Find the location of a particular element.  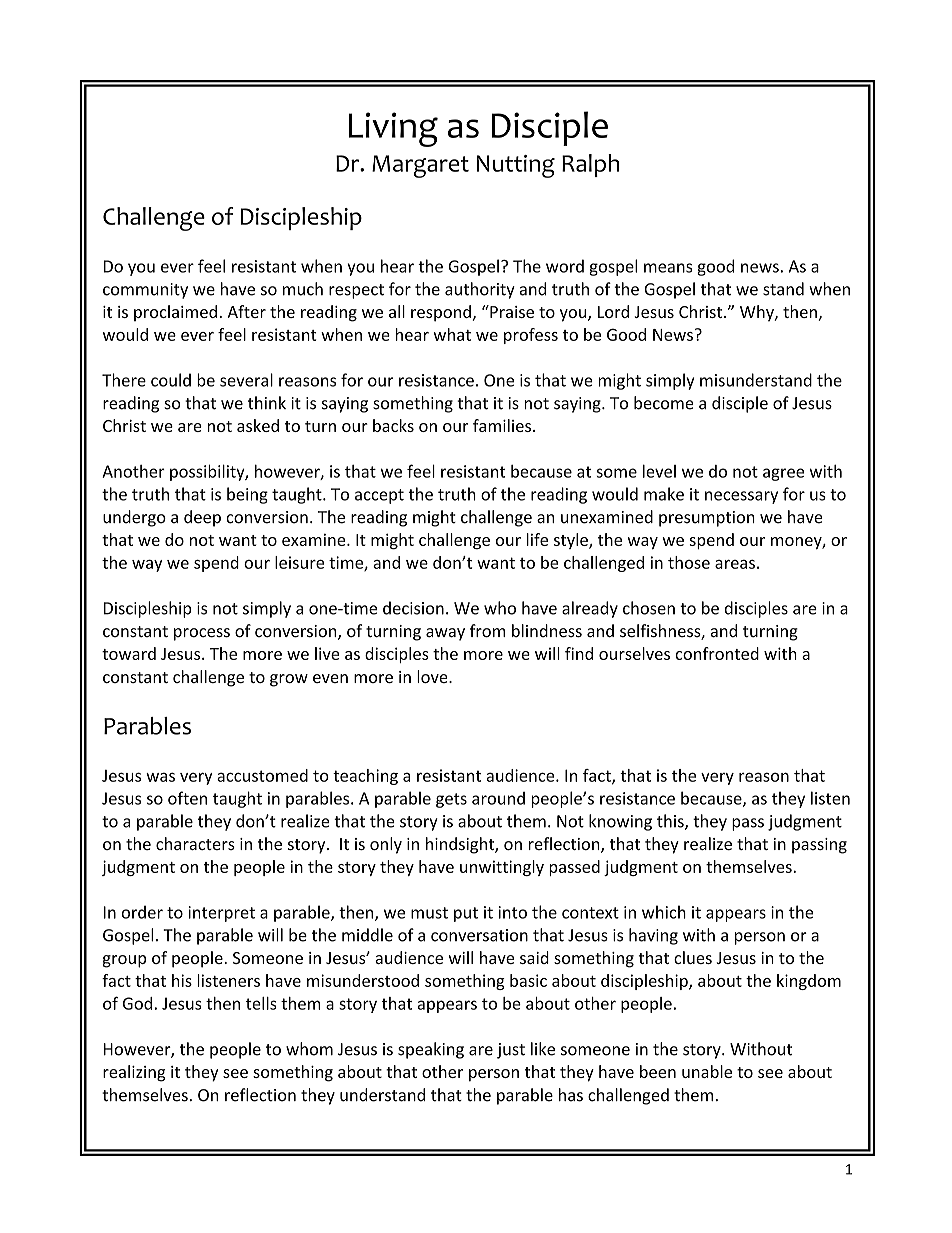

realizing is located at coordinates (134, 1073).
